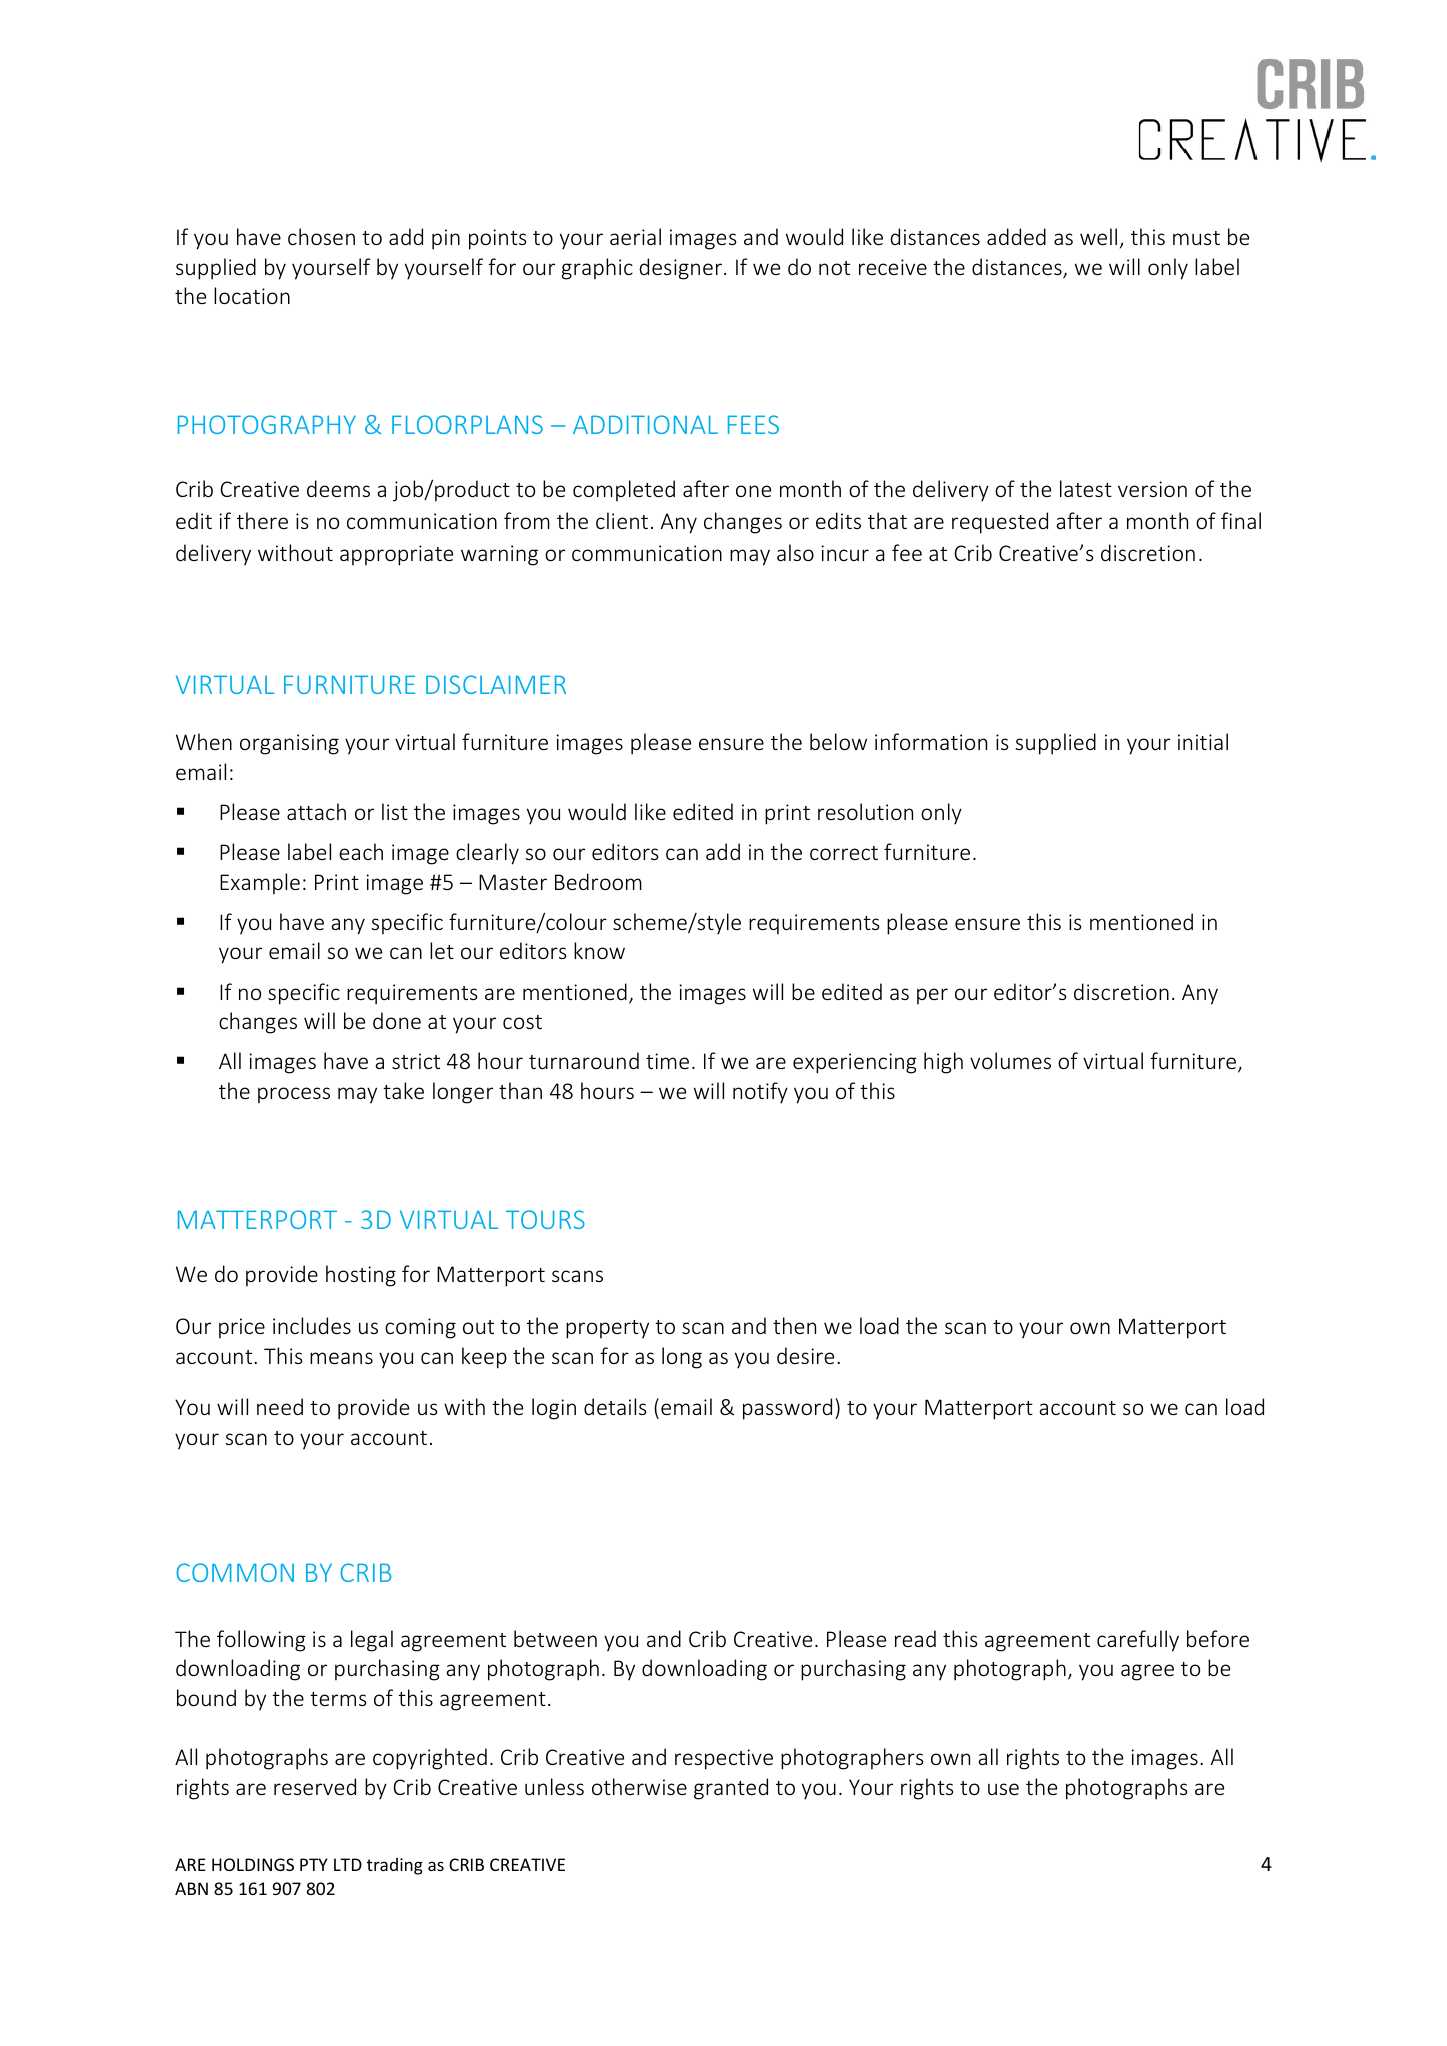  Describe the element at coordinates (294, 1095) in the page. I see `process` at that location.
